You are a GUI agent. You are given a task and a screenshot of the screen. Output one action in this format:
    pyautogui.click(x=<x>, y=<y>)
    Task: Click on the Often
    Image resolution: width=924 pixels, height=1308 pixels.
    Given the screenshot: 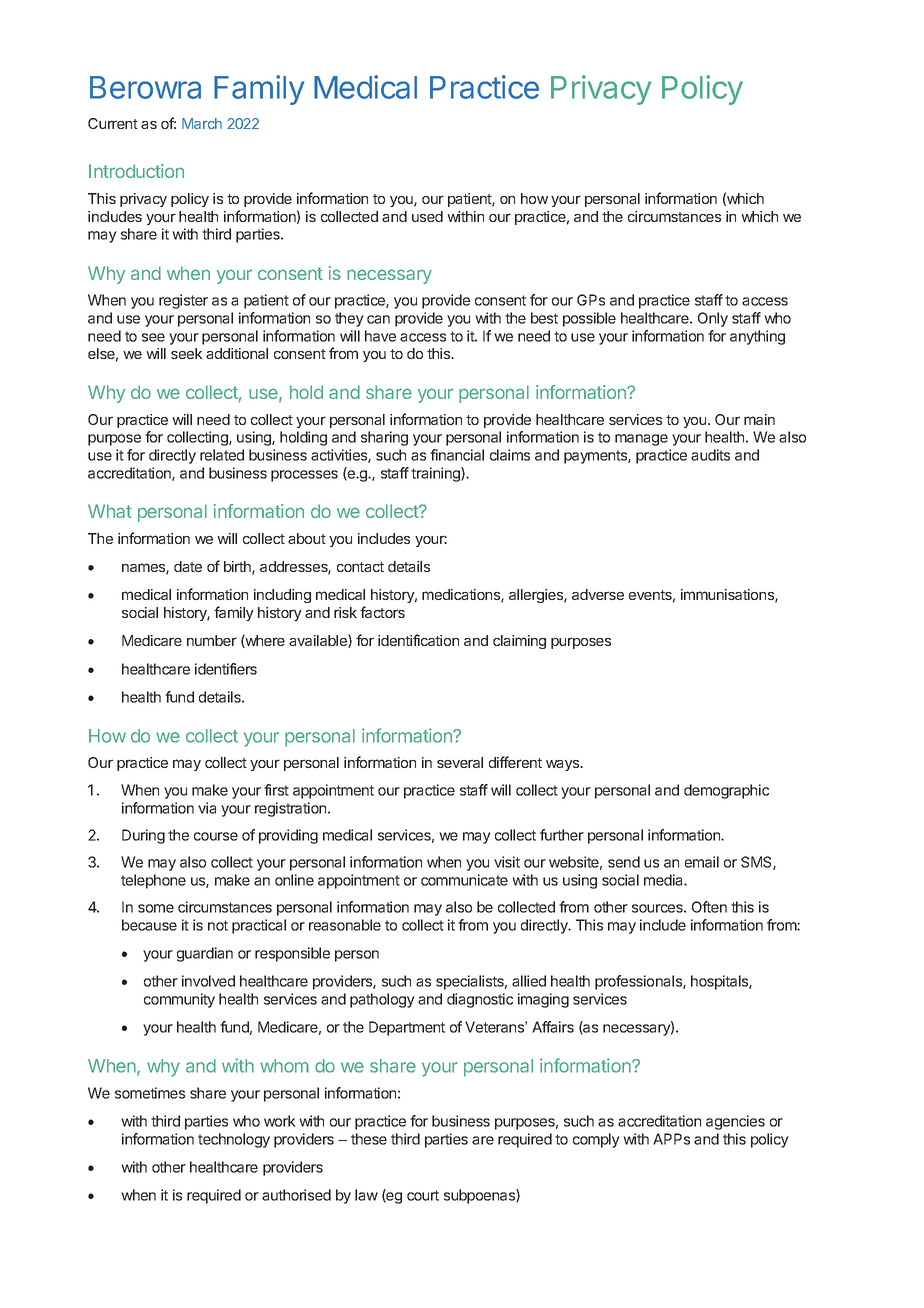 What is the action you would take?
    pyautogui.click(x=709, y=907)
